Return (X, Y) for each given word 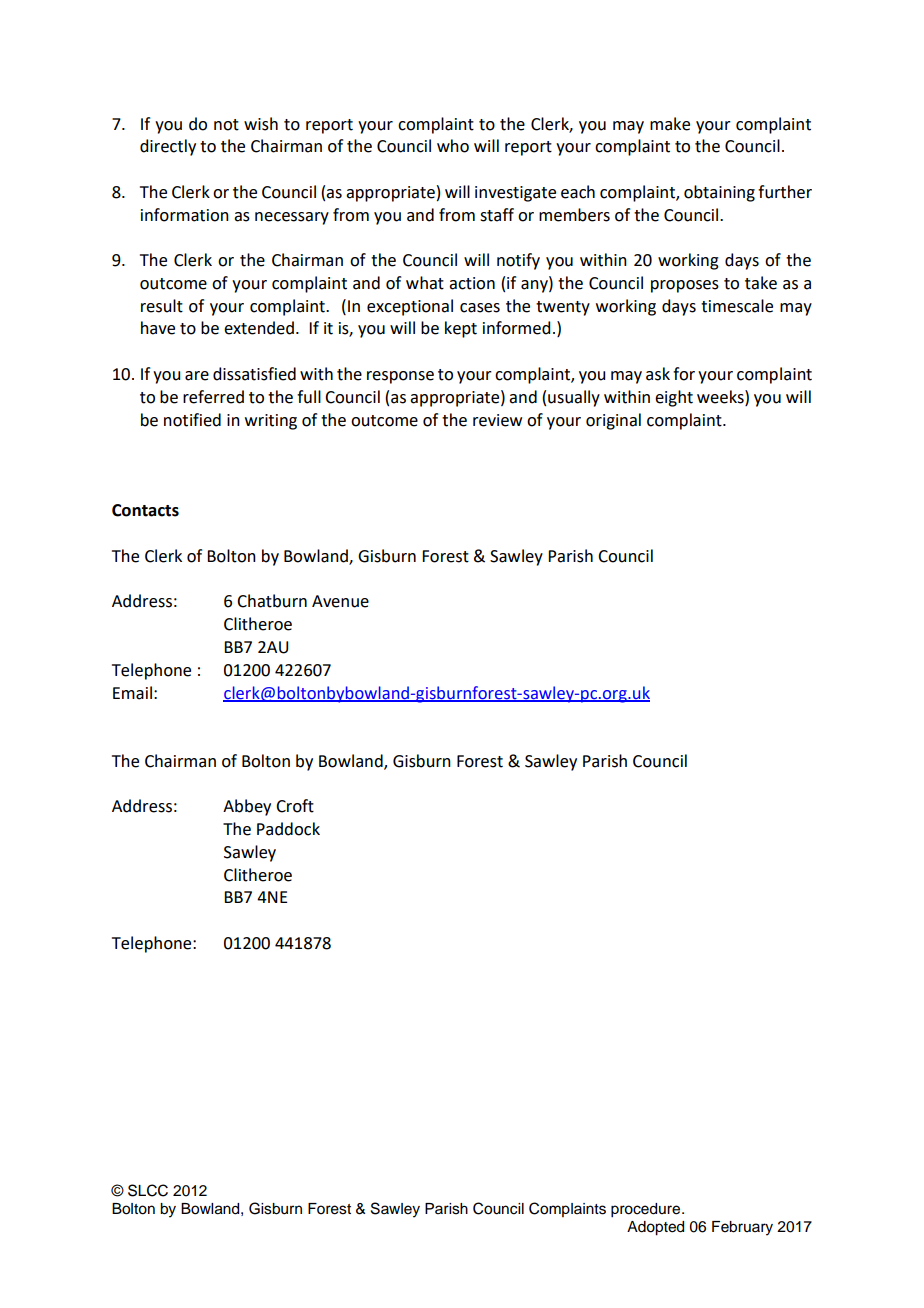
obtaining (719, 193)
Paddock (288, 829)
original (613, 421)
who (453, 146)
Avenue (340, 601)
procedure (647, 1210)
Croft (295, 806)
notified (192, 420)
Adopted (655, 1228)
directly (168, 147)
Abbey (247, 807)
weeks (721, 397)
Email (132, 693)
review (497, 420)
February (742, 1228)
